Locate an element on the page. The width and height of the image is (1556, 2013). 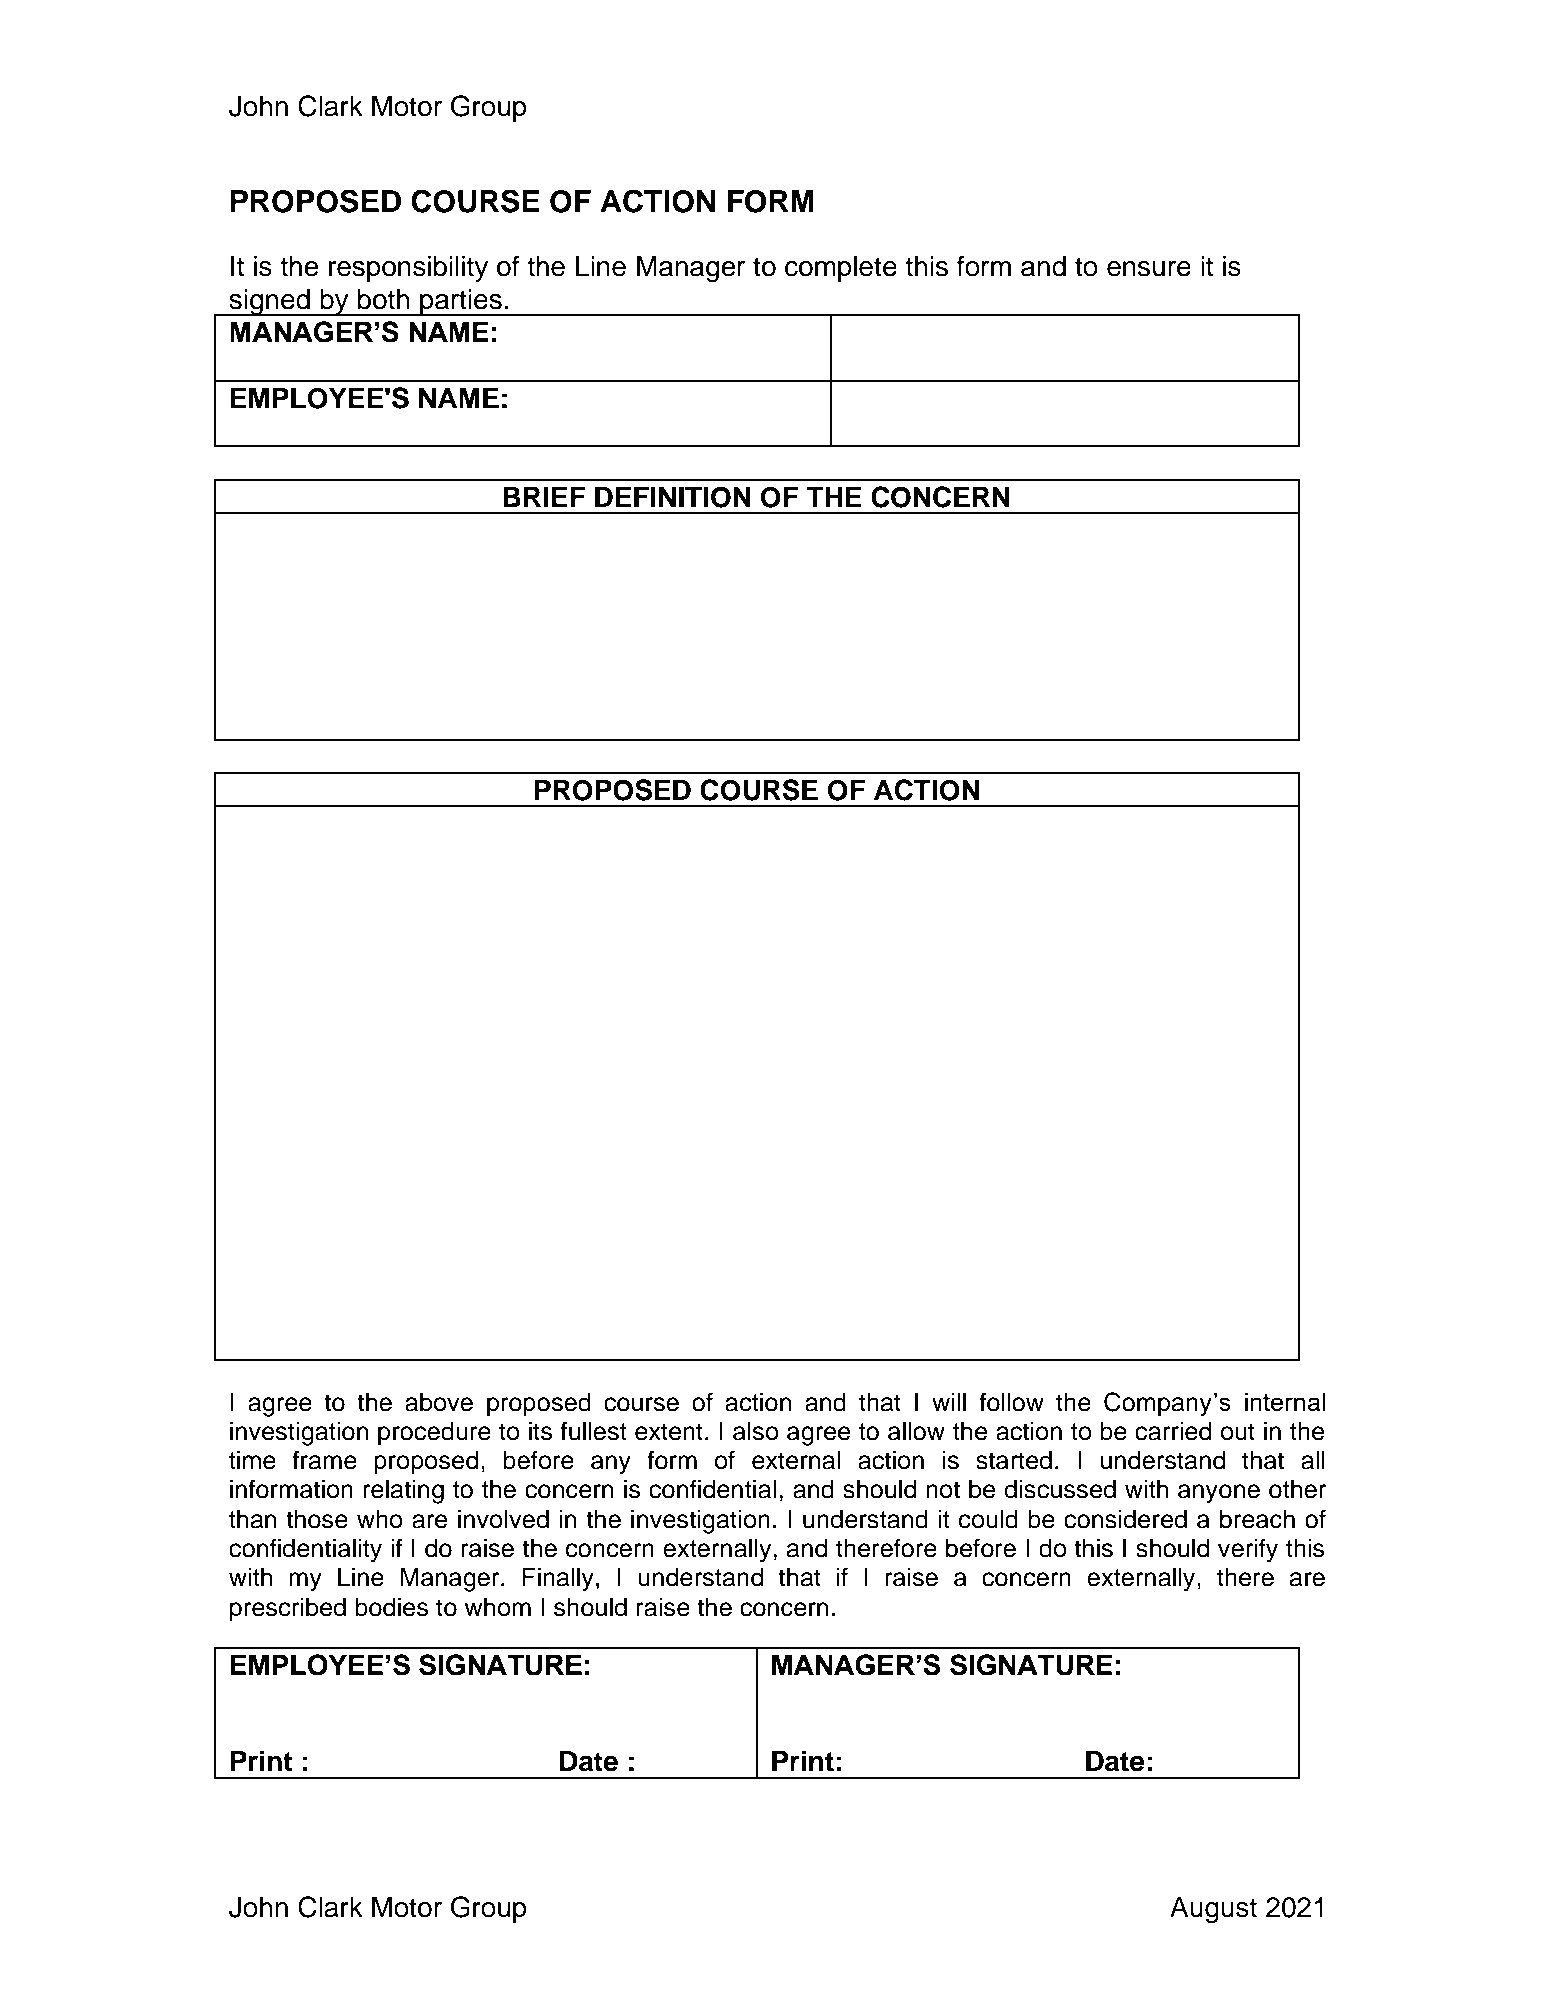
ensure is located at coordinates (1149, 269).
